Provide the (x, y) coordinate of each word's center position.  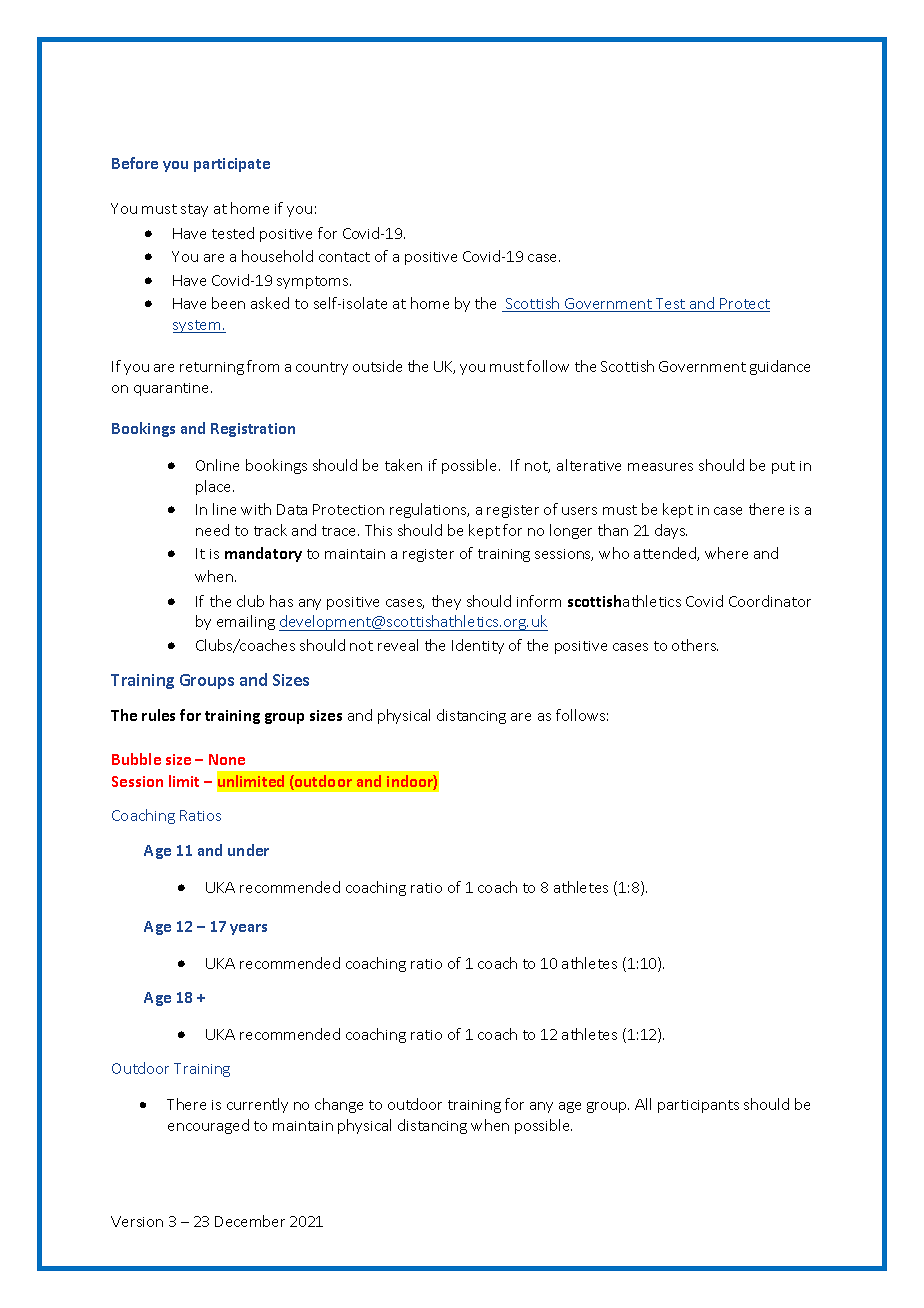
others (695, 645)
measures (660, 467)
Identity (478, 646)
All (643, 1104)
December (250, 1221)
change (339, 1105)
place (215, 487)
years (248, 929)
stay (194, 210)
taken (403, 465)
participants (698, 1106)
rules (158, 715)
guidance (780, 367)
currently (257, 1105)
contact (344, 257)
